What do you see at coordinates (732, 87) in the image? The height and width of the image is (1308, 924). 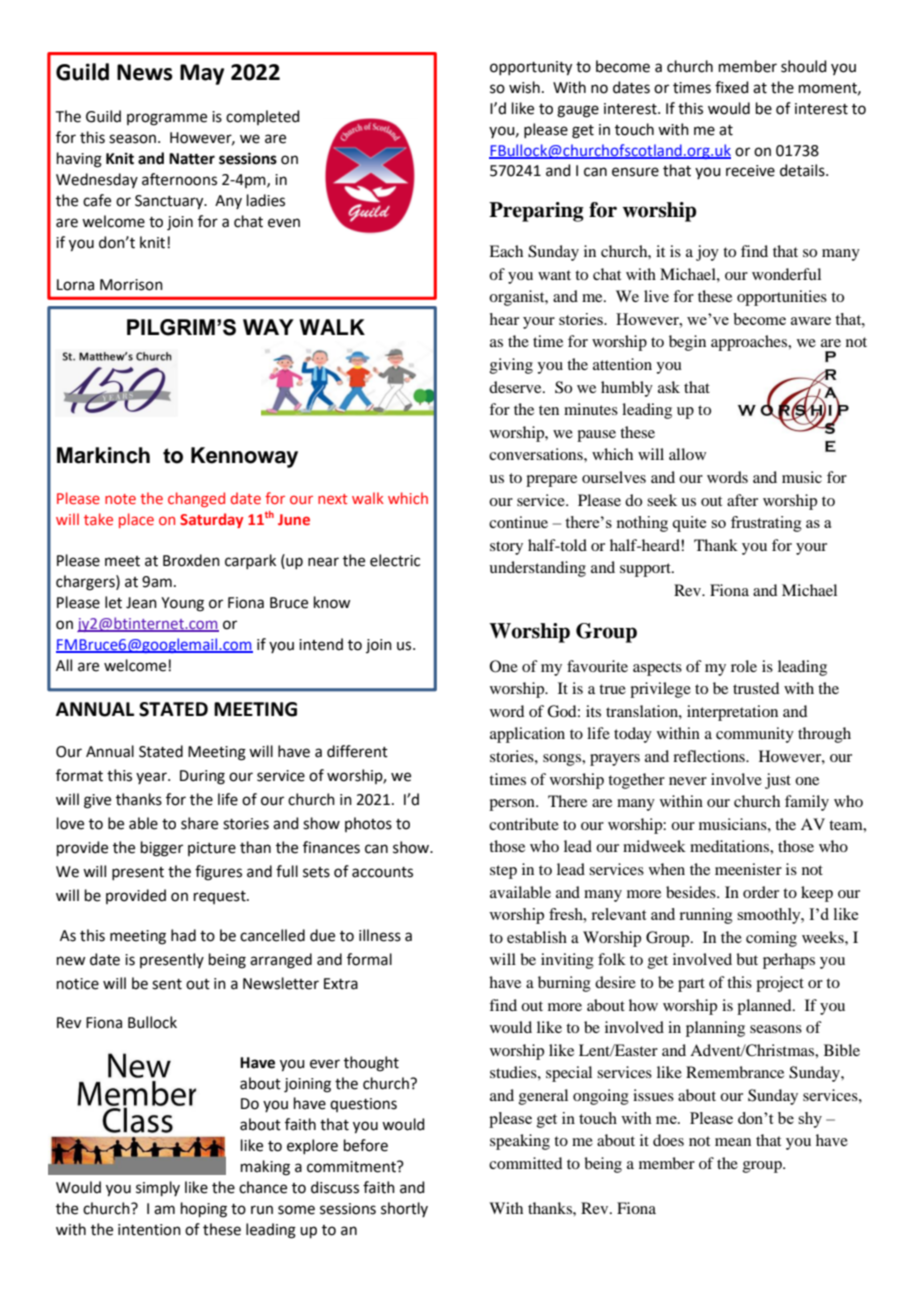 I see `fixed` at bounding box center [732, 87].
